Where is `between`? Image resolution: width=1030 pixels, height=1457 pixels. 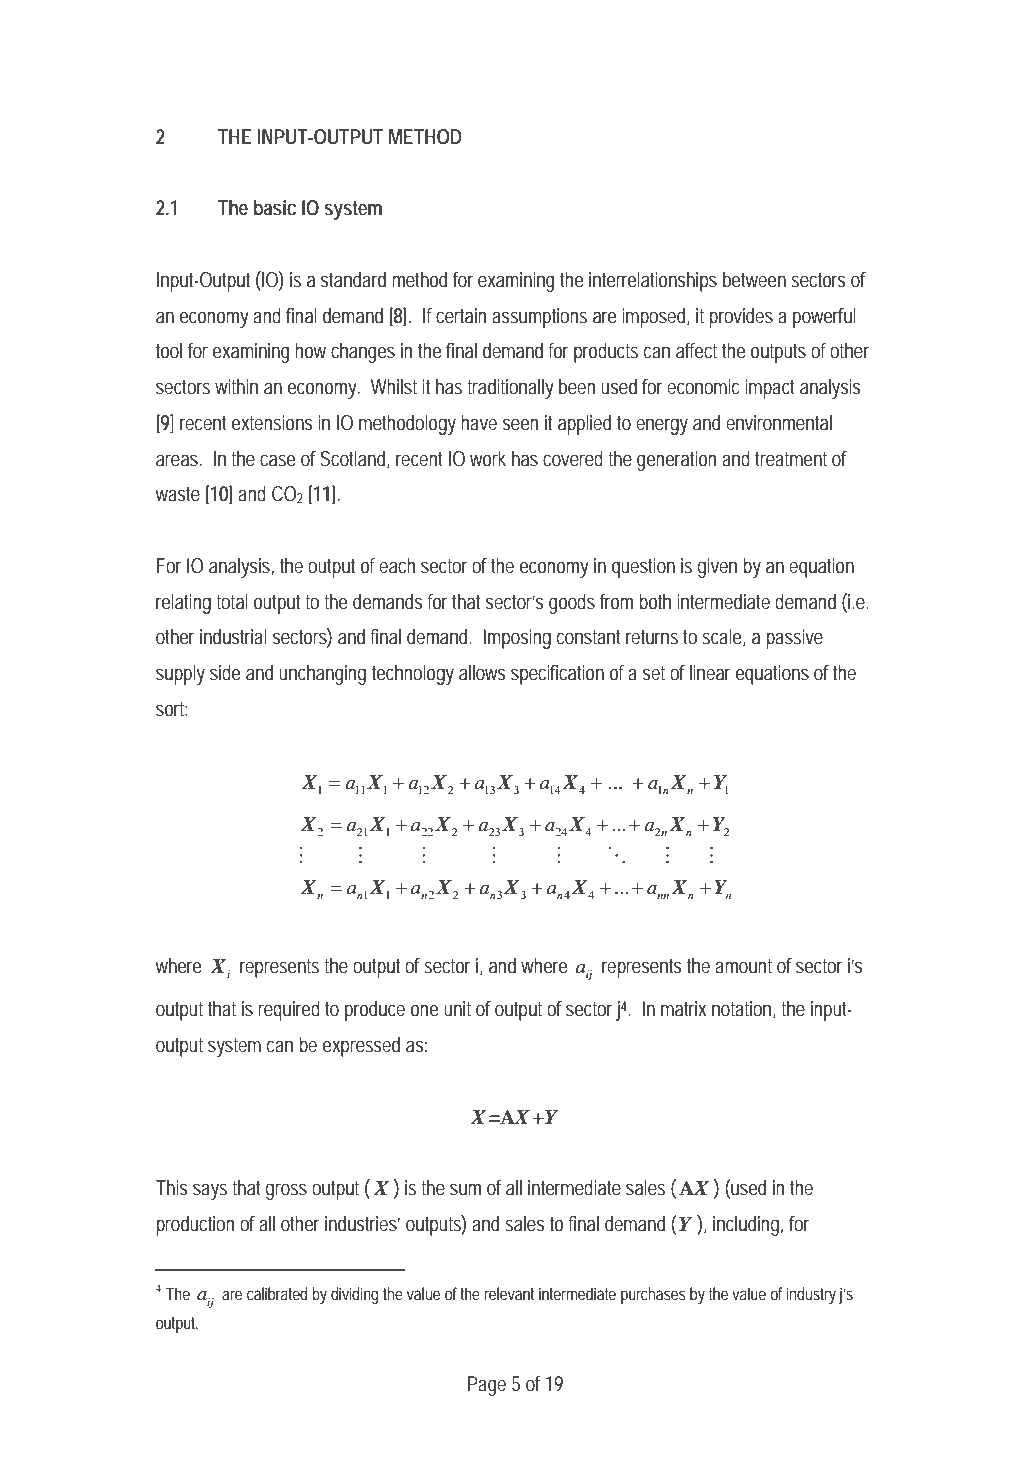
between is located at coordinates (754, 280).
